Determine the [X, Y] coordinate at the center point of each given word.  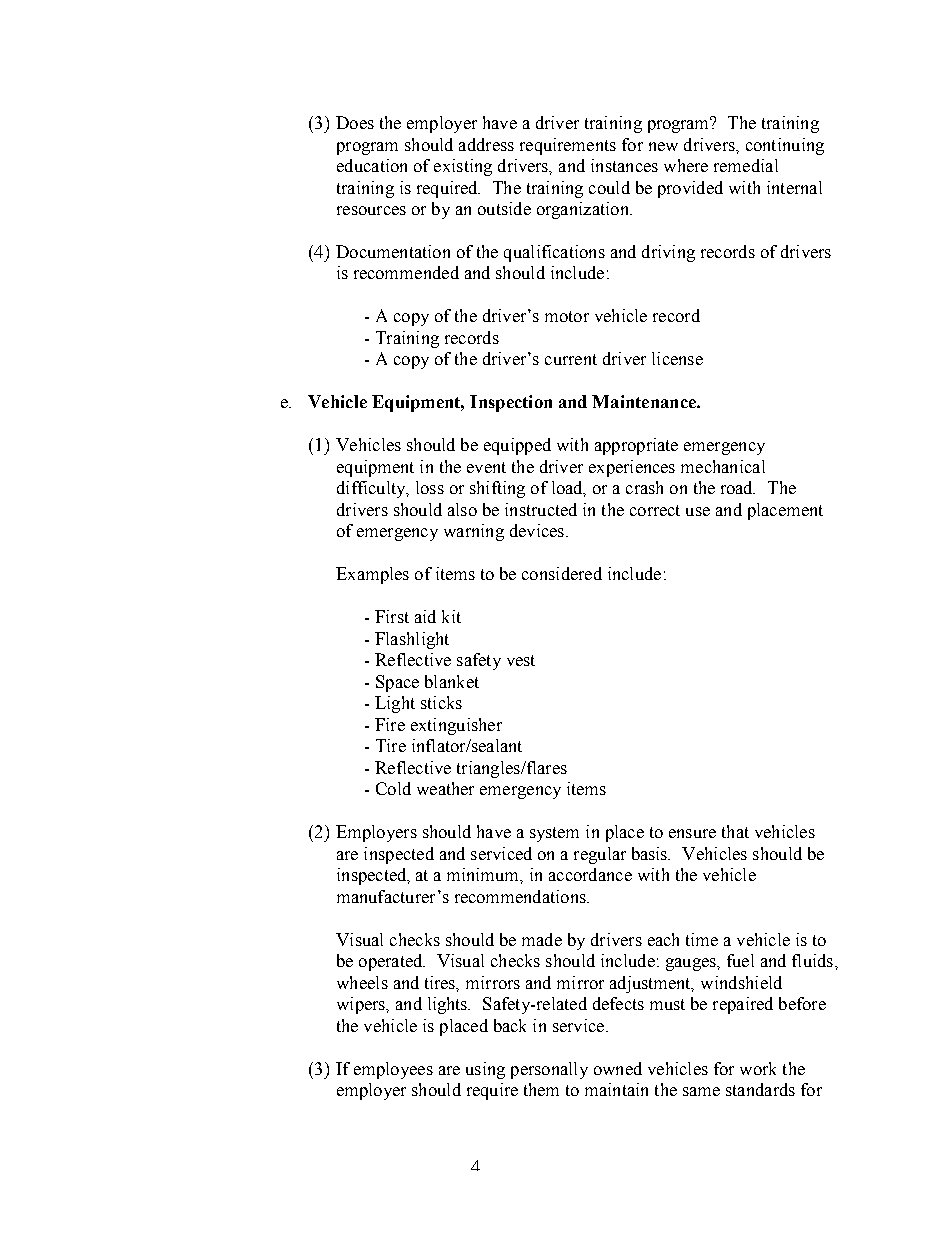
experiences [632, 468]
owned [618, 1068]
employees [393, 1070]
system [554, 834]
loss [430, 487]
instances [624, 165]
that [735, 831]
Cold [393, 788]
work [758, 1068]
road [738, 487]
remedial [746, 165]
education [372, 165]
